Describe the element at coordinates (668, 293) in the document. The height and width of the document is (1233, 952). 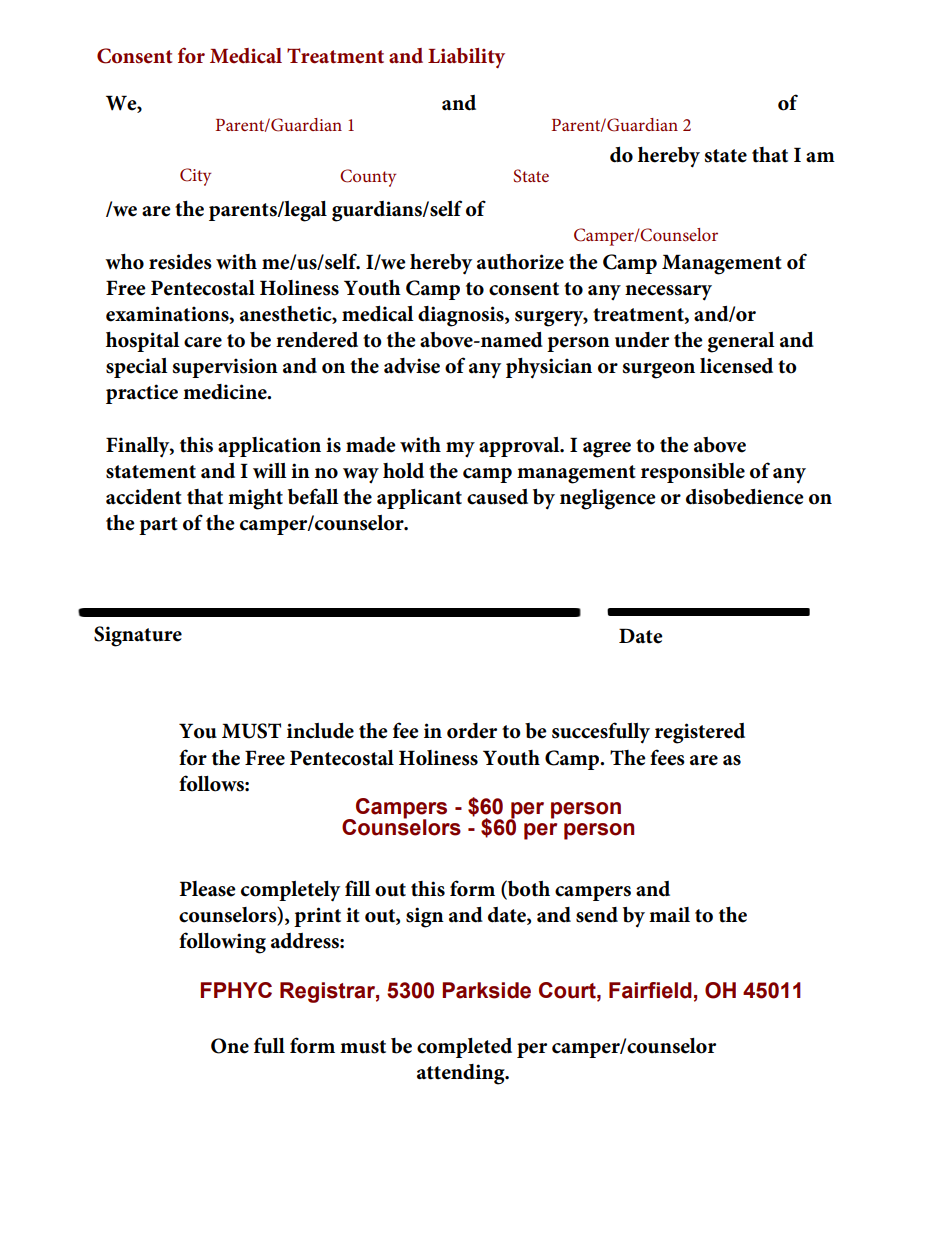
I see `necessary` at that location.
